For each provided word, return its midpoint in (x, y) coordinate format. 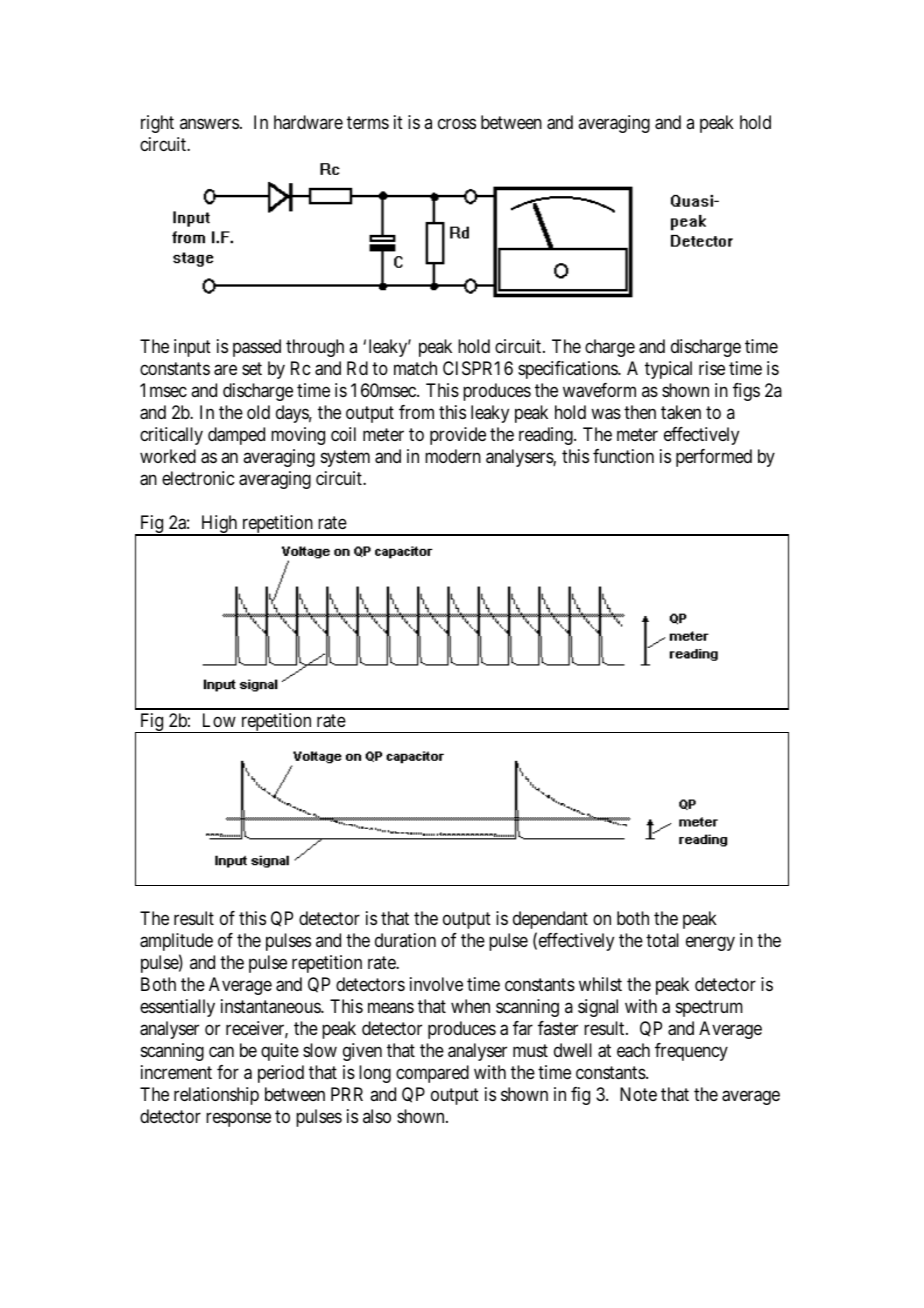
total (662, 940)
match (415, 368)
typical (668, 370)
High (219, 525)
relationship (216, 1096)
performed (714, 458)
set (252, 369)
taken (681, 412)
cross (457, 123)
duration (405, 940)
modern (453, 456)
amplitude (176, 942)
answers (209, 123)
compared (432, 1074)
